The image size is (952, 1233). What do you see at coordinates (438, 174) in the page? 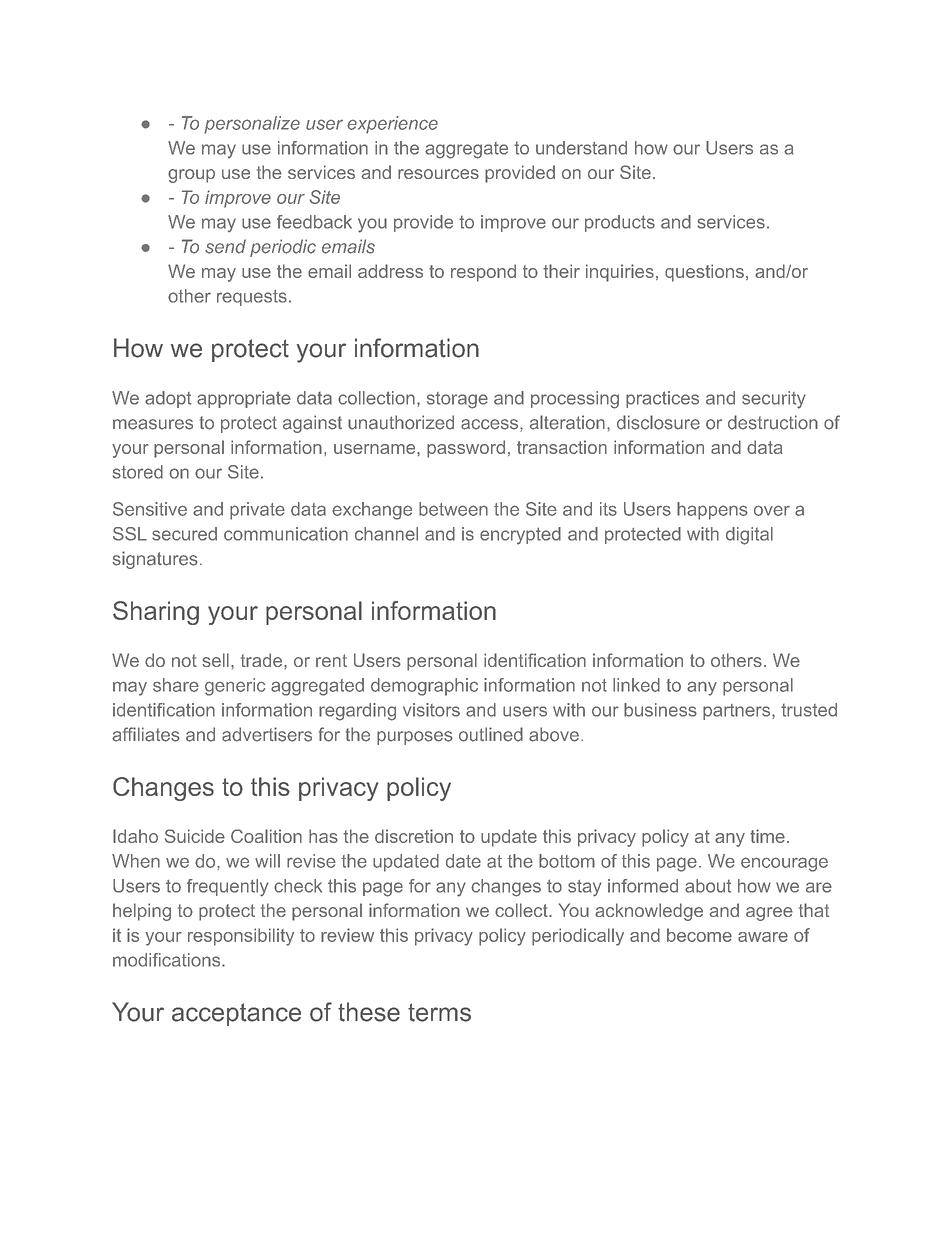
I see `resources` at bounding box center [438, 174].
